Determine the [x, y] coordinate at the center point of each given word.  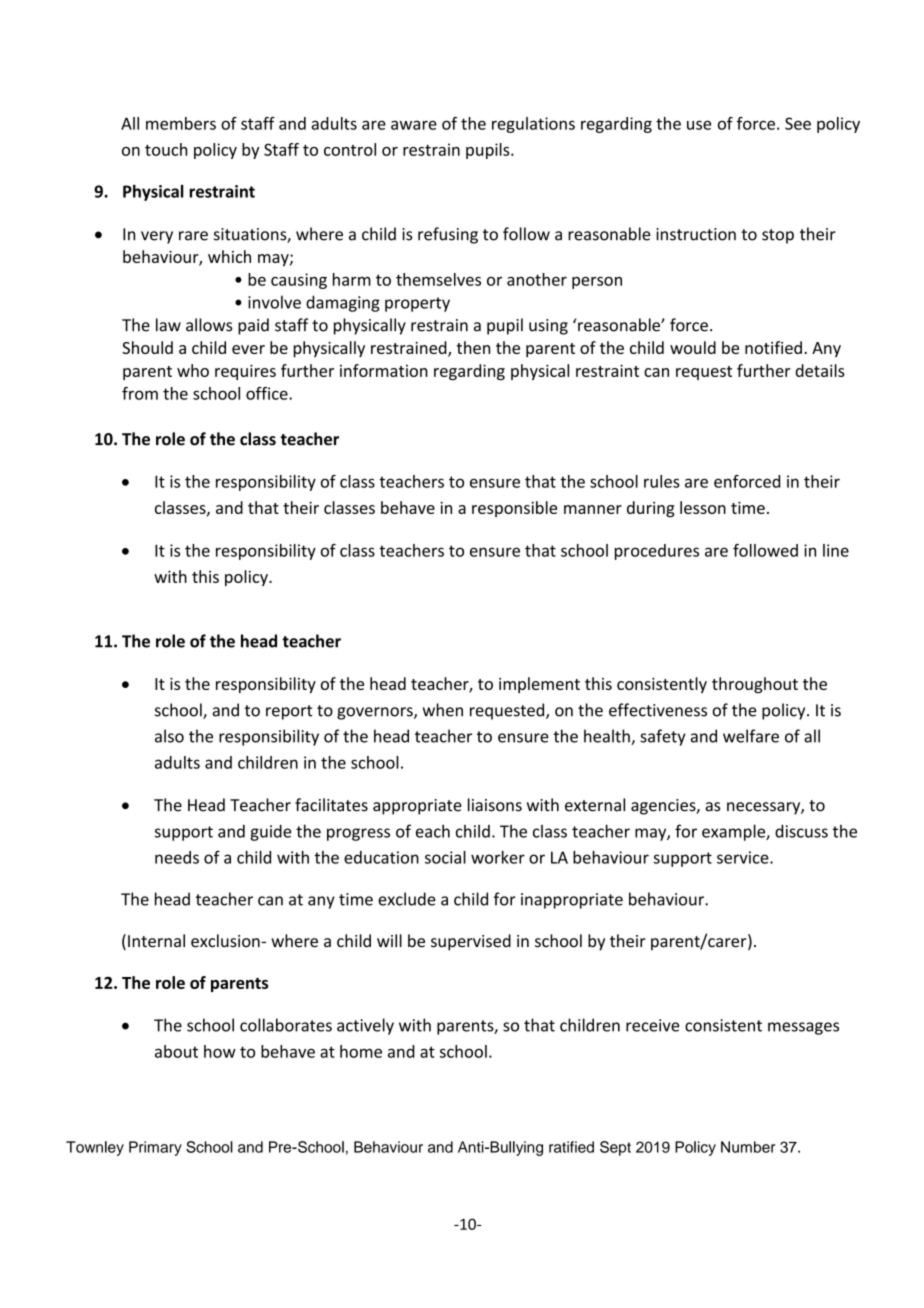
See [798, 123]
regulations [533, 125]
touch [166, 149]
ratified [571, 1147]
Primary [155, 1148]
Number [748, 1147]
